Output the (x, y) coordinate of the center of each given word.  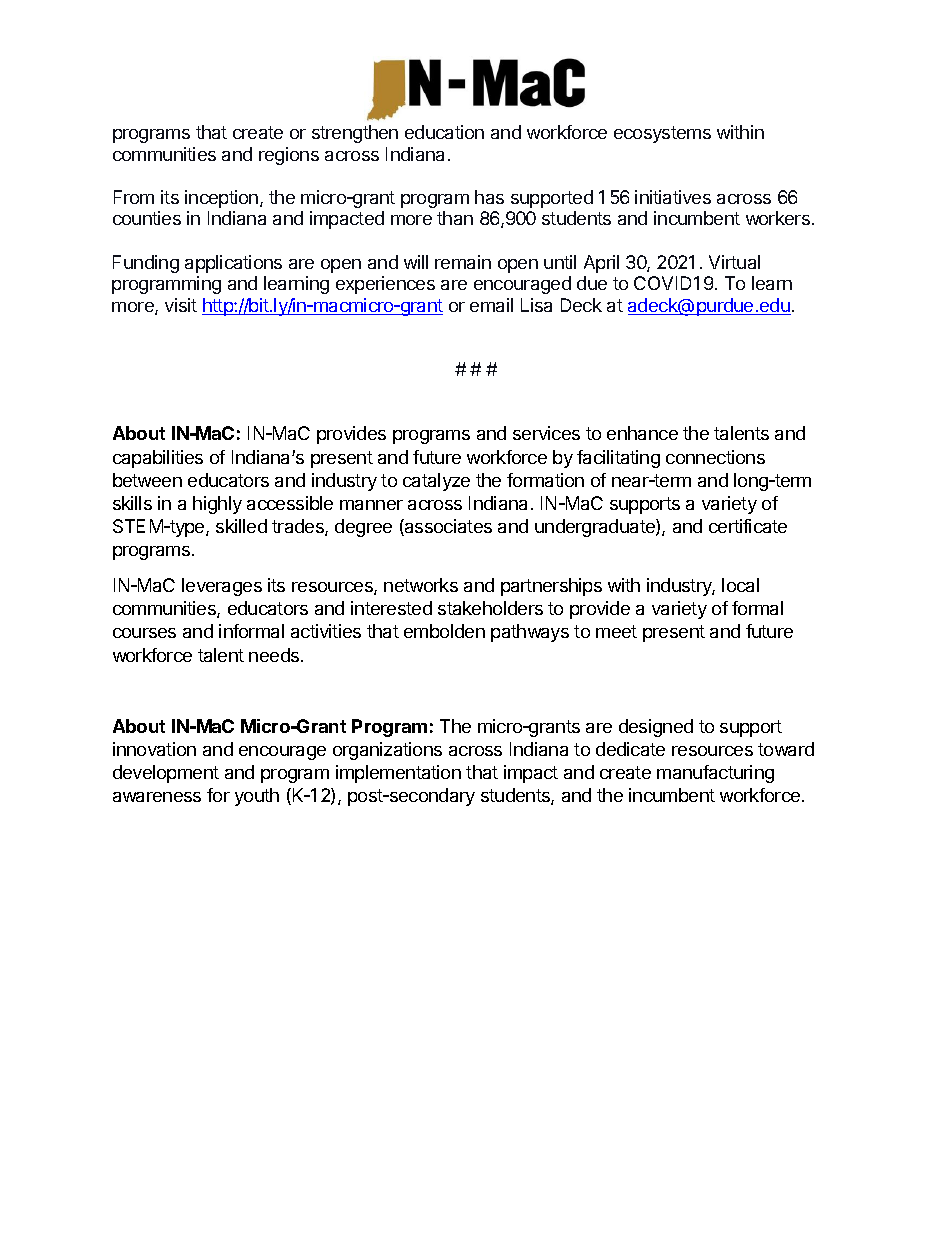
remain (463, 262)
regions (289, 156)
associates (447, 527)
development (166, 774)
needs (275, 655)
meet (616, 631)
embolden (444, 631)
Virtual (734, 262)
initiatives (673, 197)
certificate (748, 526)
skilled (241, 526)
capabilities (158, 459)
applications (233, 264)
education (444, 132)
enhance (642, 433)
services (546, 433)
